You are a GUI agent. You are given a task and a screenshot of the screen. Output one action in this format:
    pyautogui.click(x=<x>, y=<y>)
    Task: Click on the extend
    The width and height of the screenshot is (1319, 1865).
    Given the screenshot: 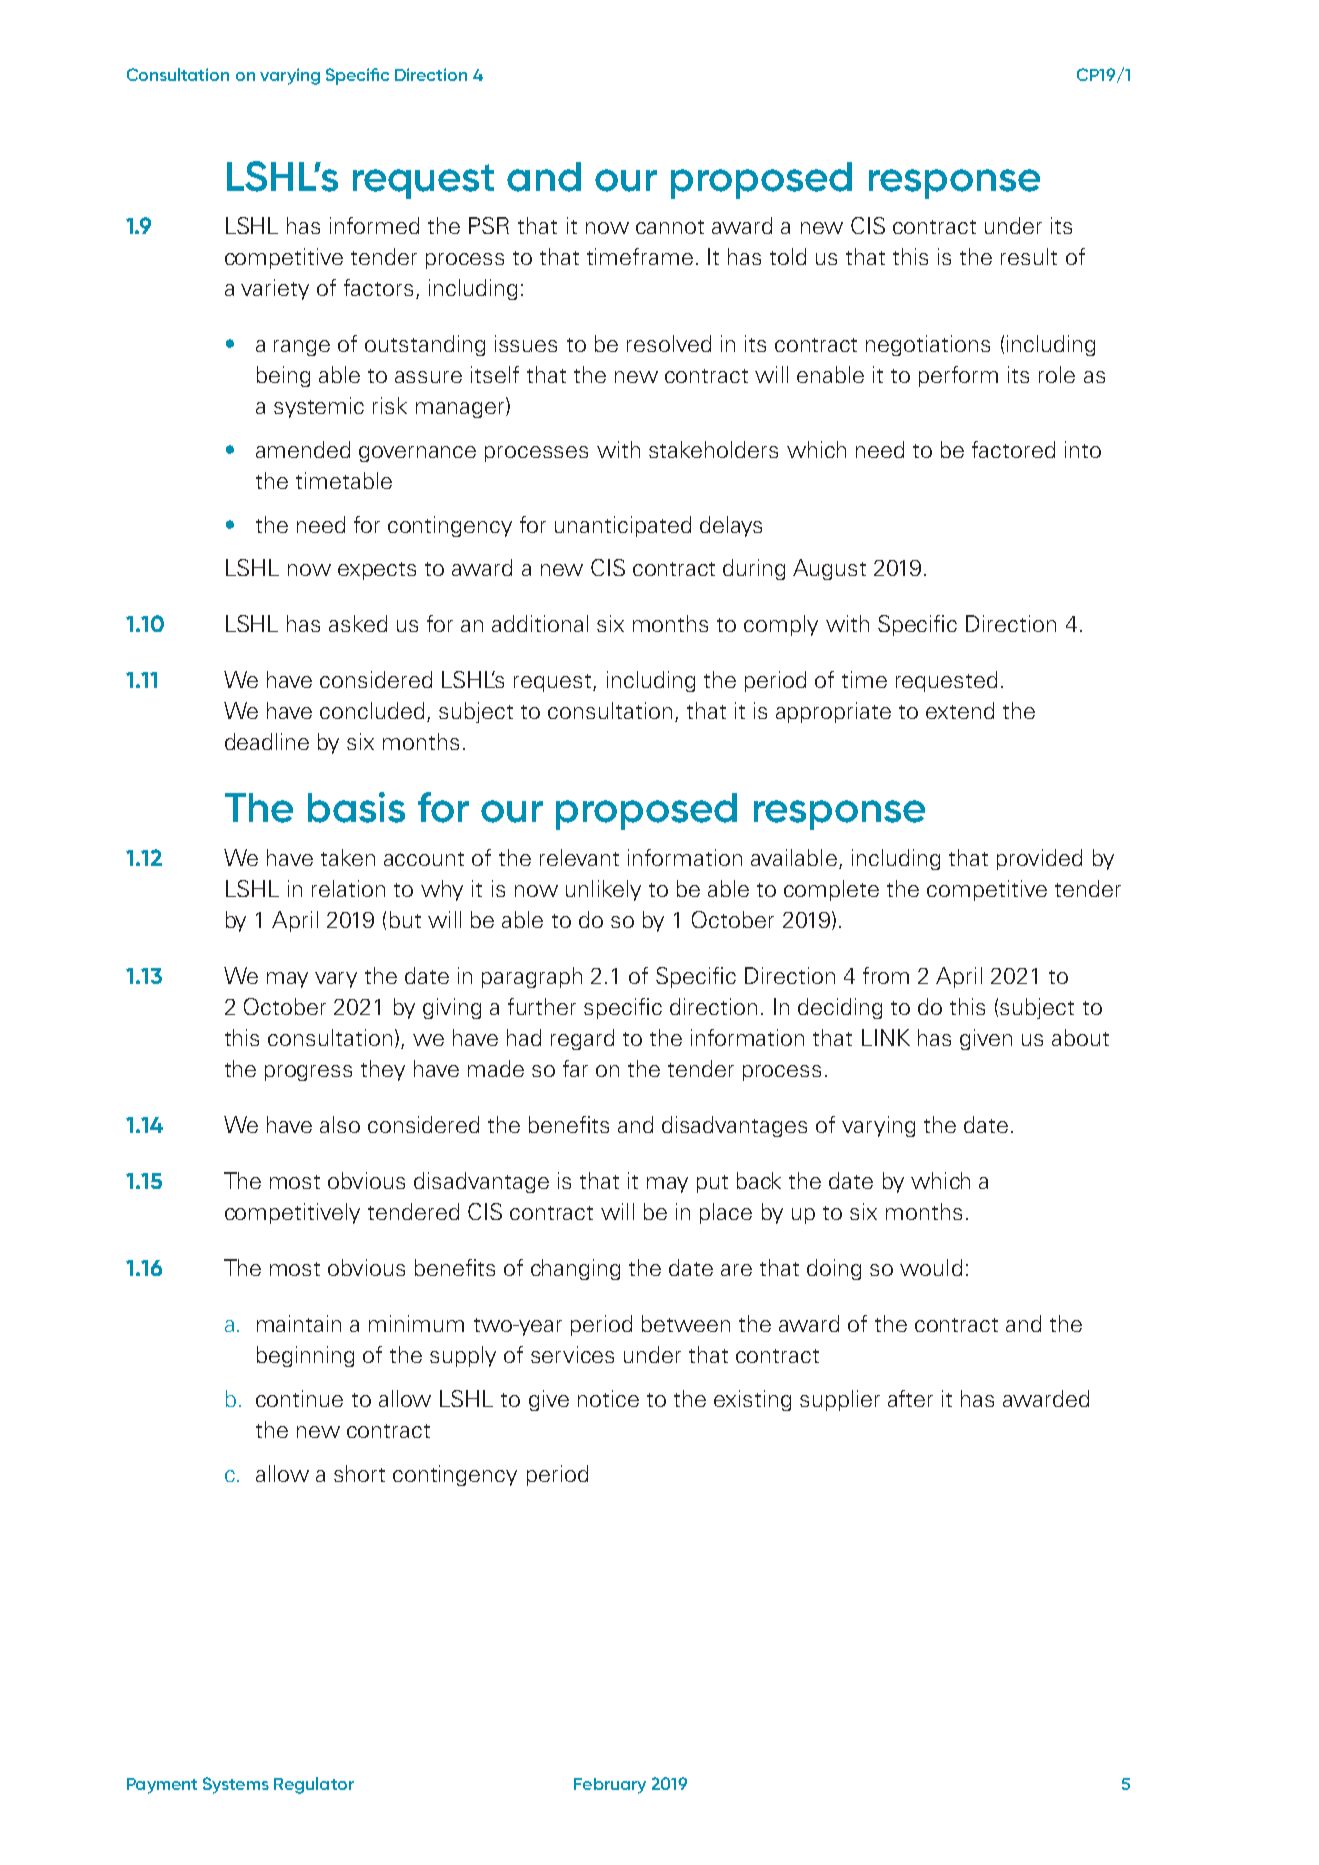 What is the action you would take?
    pyautogui.click(x=960, y=710)
